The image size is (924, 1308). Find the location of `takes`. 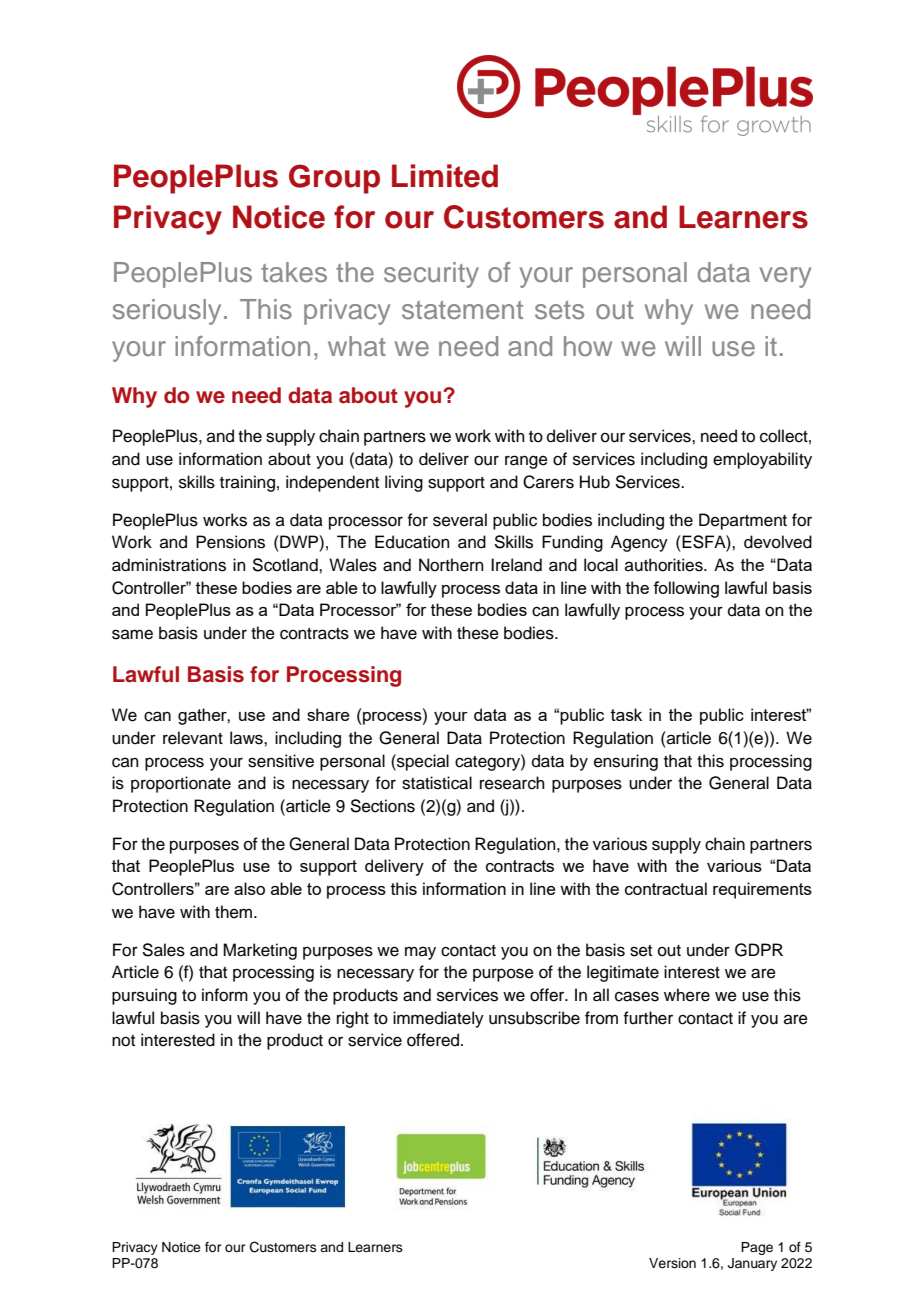

takes is located at coordinates (294, 272).
